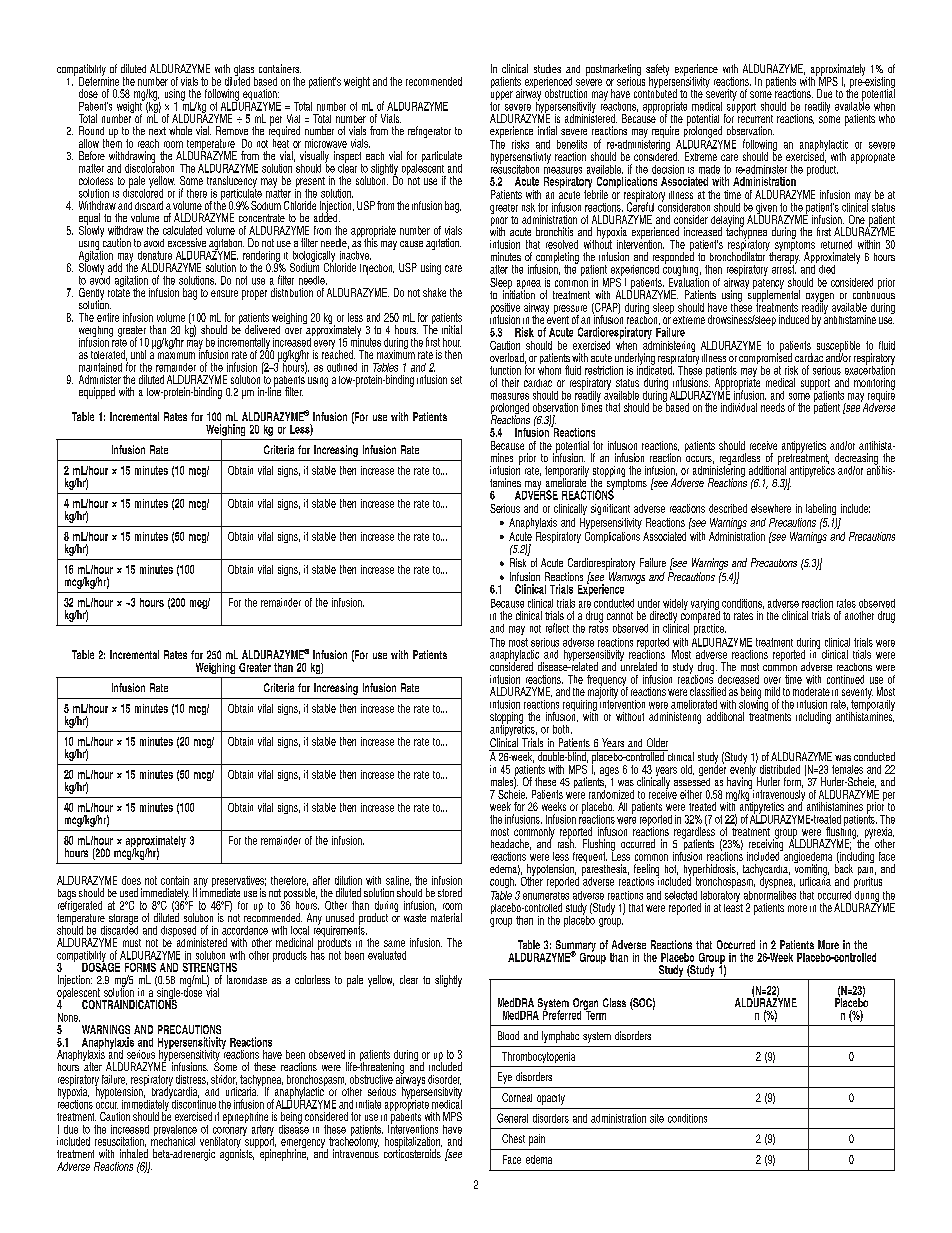 The image size is (952, 1233). What do you see at coordinates (502, 97) in the image?
I see `upper` at bounding box center [502, 97].
